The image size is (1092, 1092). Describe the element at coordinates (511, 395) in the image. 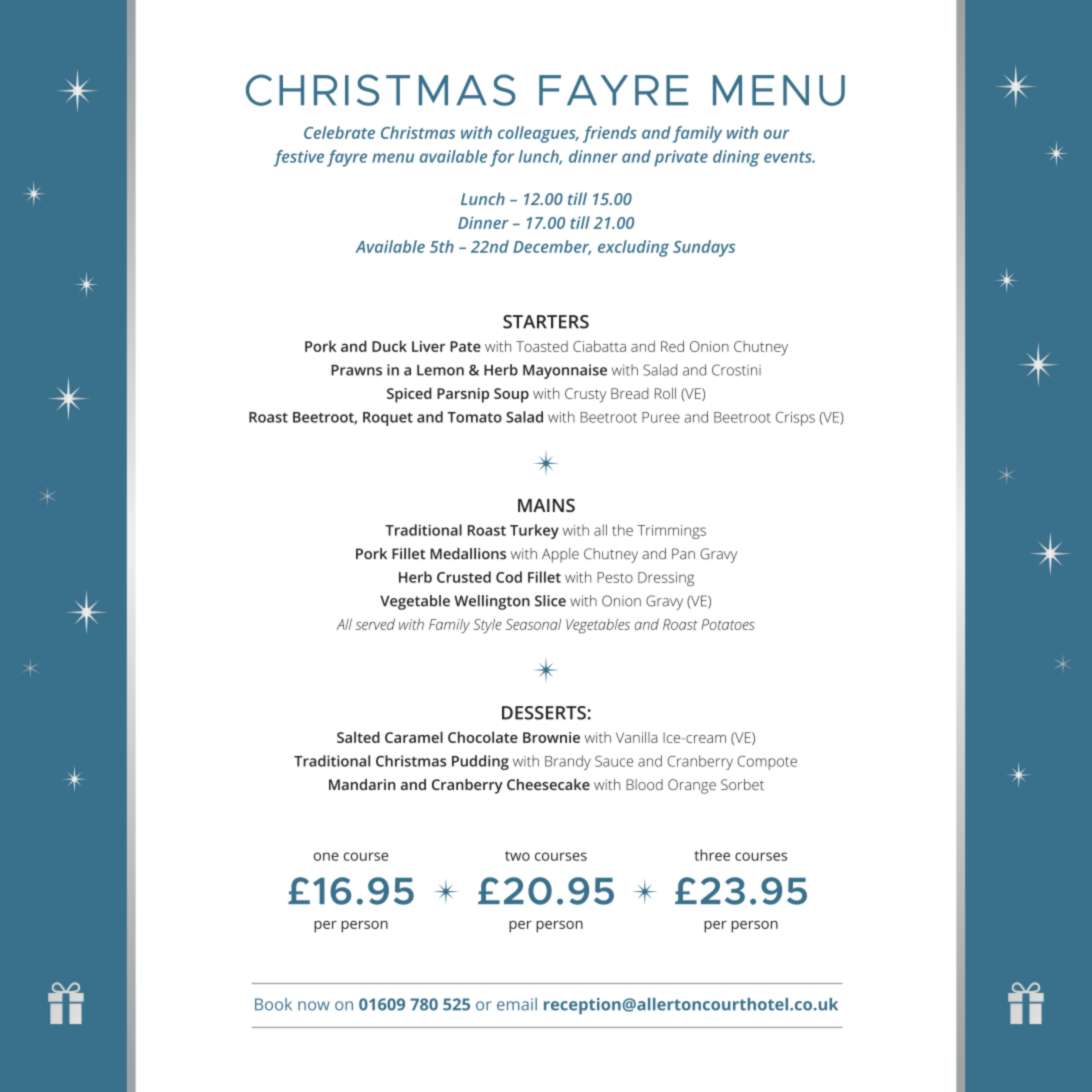

I see `Soup` at that location.
